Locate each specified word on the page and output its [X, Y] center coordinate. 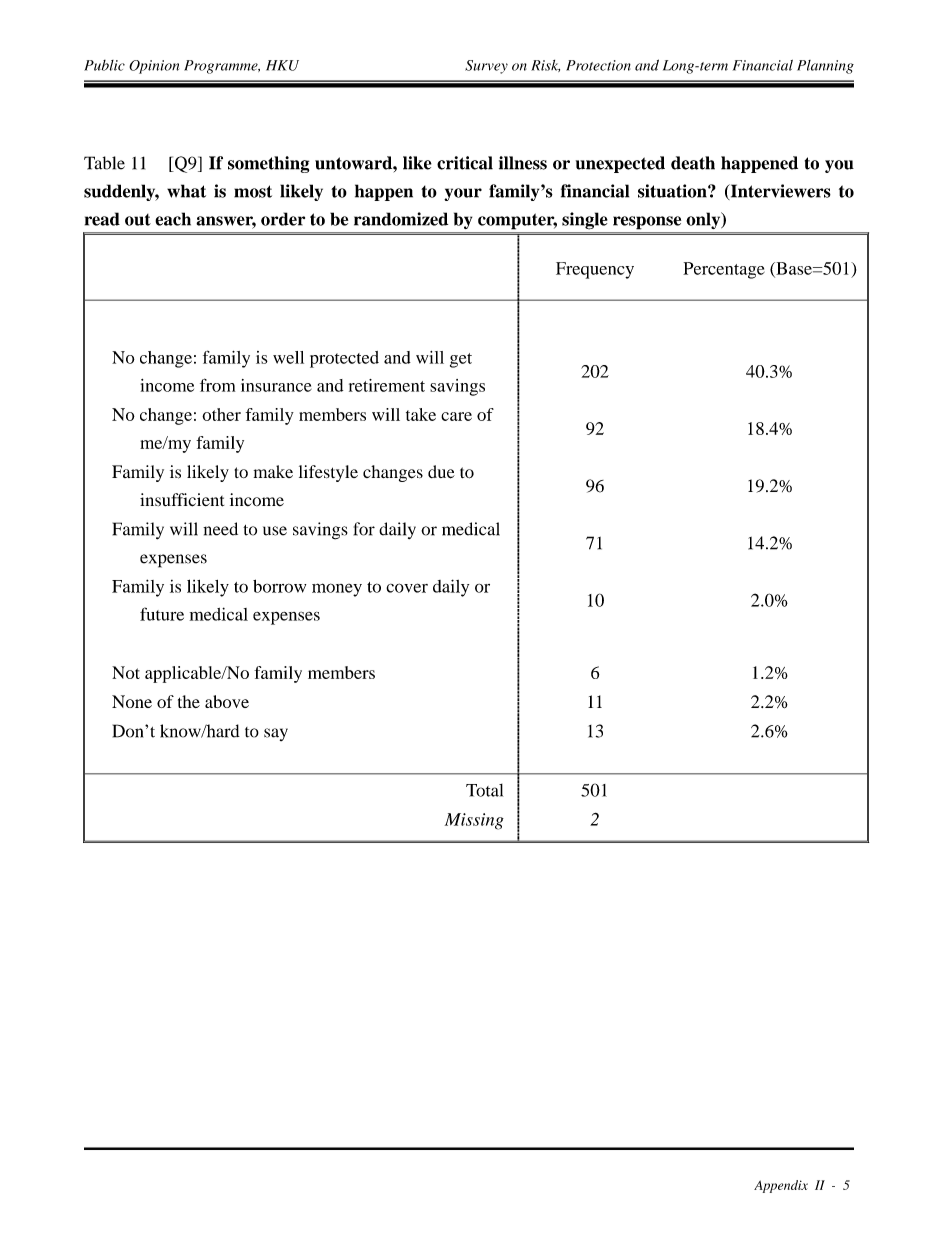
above [227, 701]
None [132, 701]
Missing [474, 821]
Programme [222, 67]
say [276, 734]
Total [484, 790]
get [461, 360]
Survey [486, 67]
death [693, 163]
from [217, 385]
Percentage [724, 270]
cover [407, 588]
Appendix [781, 1186]
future [162, 614]
